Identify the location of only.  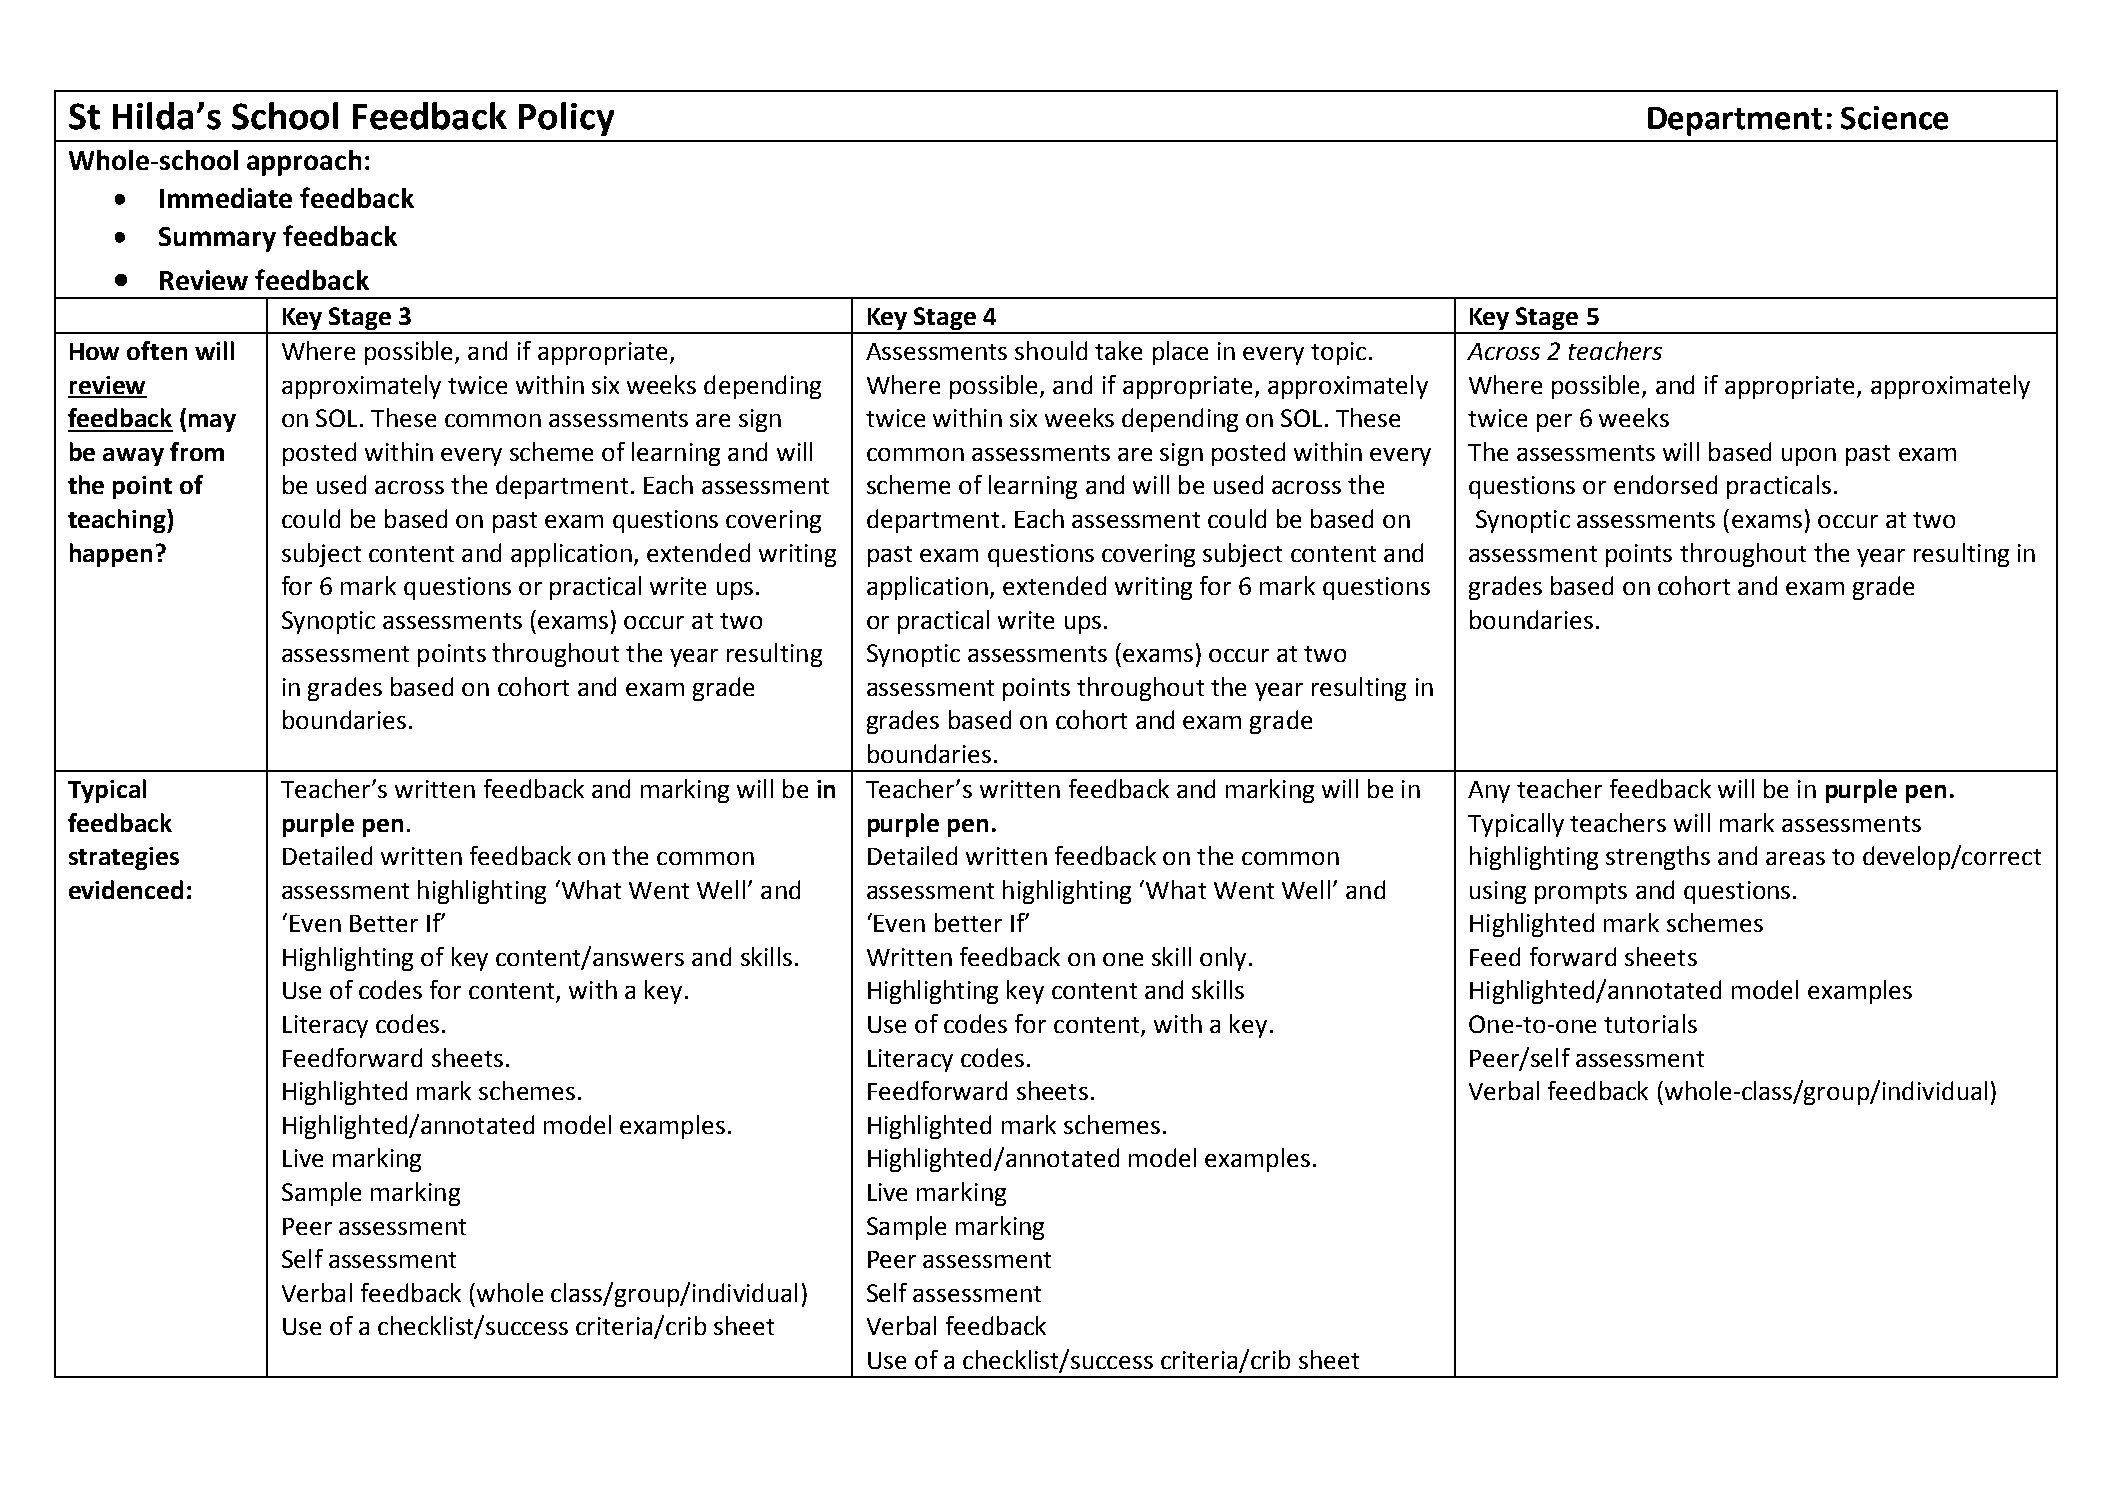
(1223, 959).
